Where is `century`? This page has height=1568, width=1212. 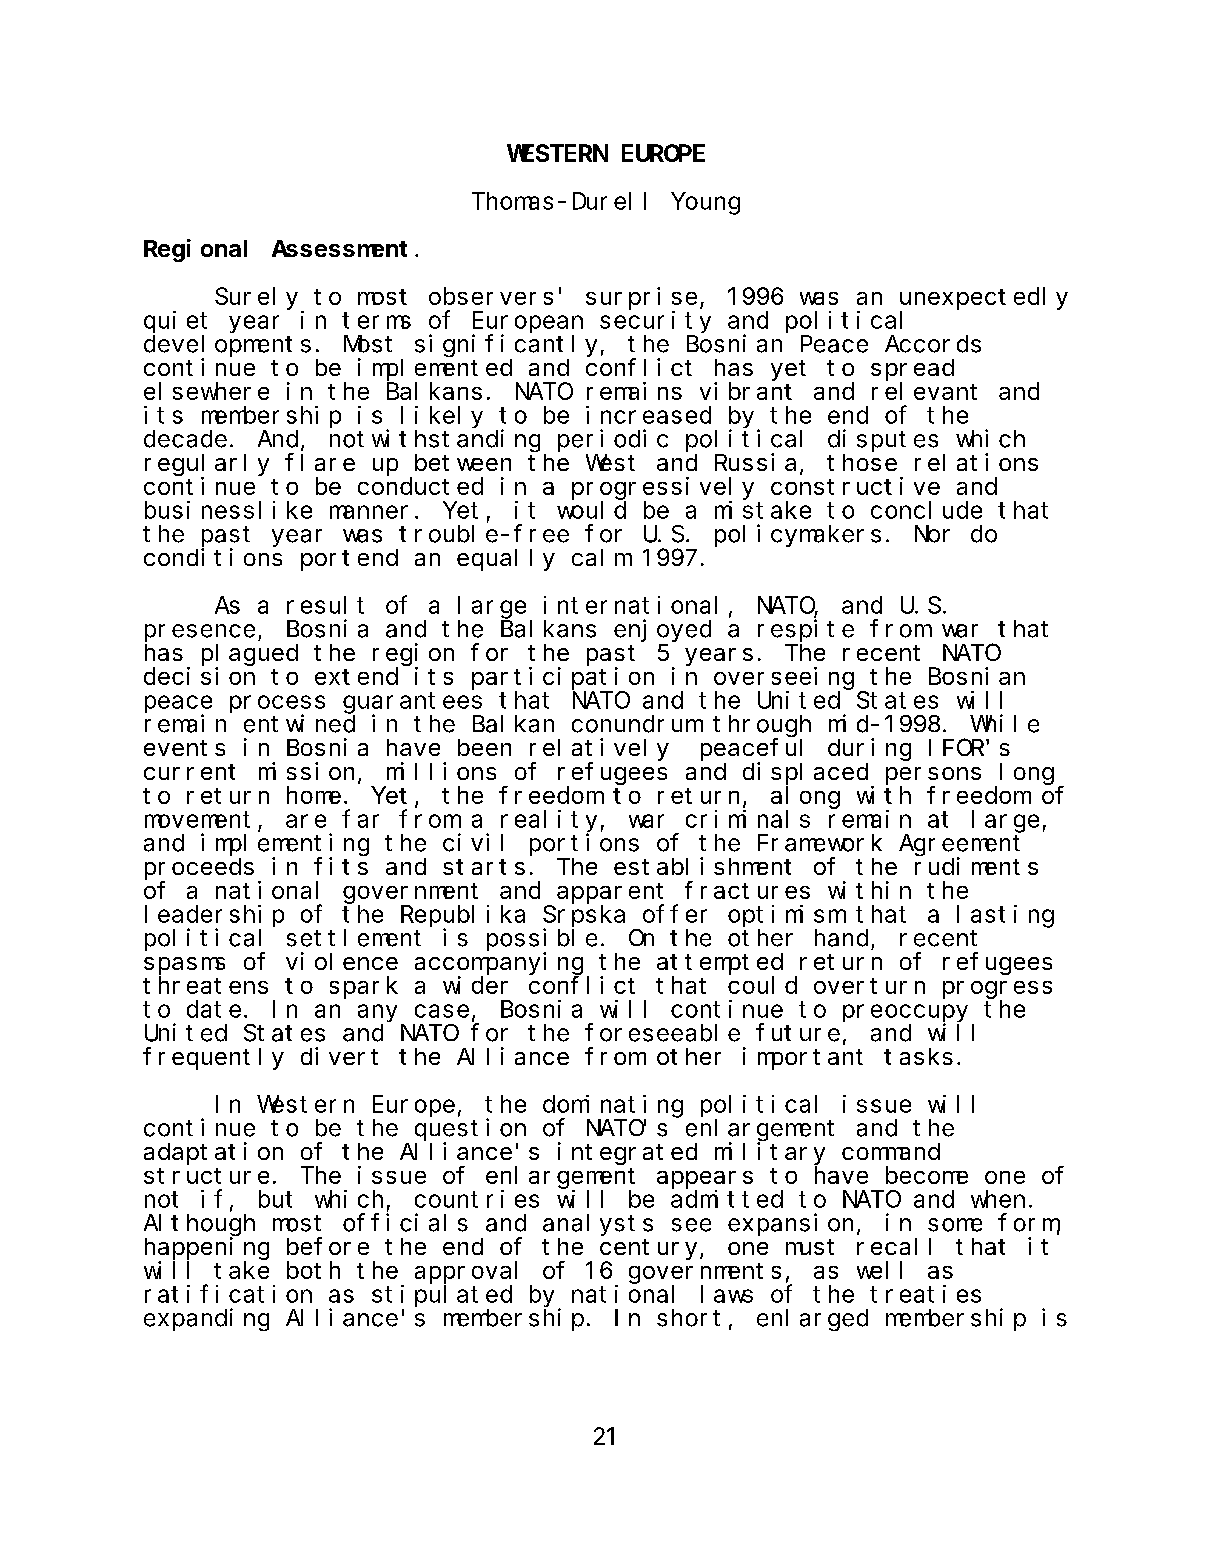 century is located at coordinates (650, 1249).
